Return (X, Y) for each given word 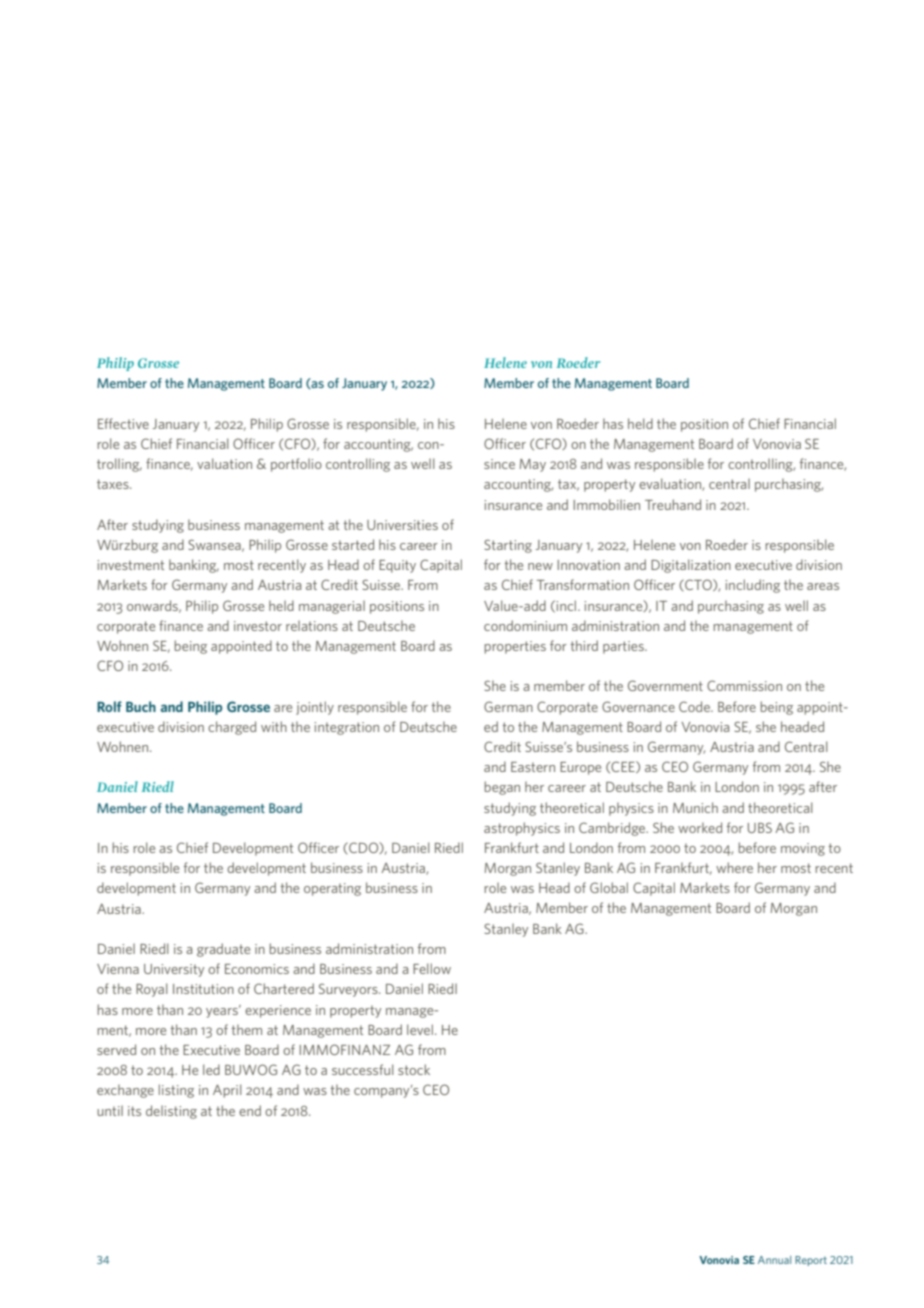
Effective (123, 423)
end (250, 1110)
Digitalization (691, 566)
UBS (760, 828)
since (499, 464)
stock (414, 1069)
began (502, 788)
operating (332, 889)
